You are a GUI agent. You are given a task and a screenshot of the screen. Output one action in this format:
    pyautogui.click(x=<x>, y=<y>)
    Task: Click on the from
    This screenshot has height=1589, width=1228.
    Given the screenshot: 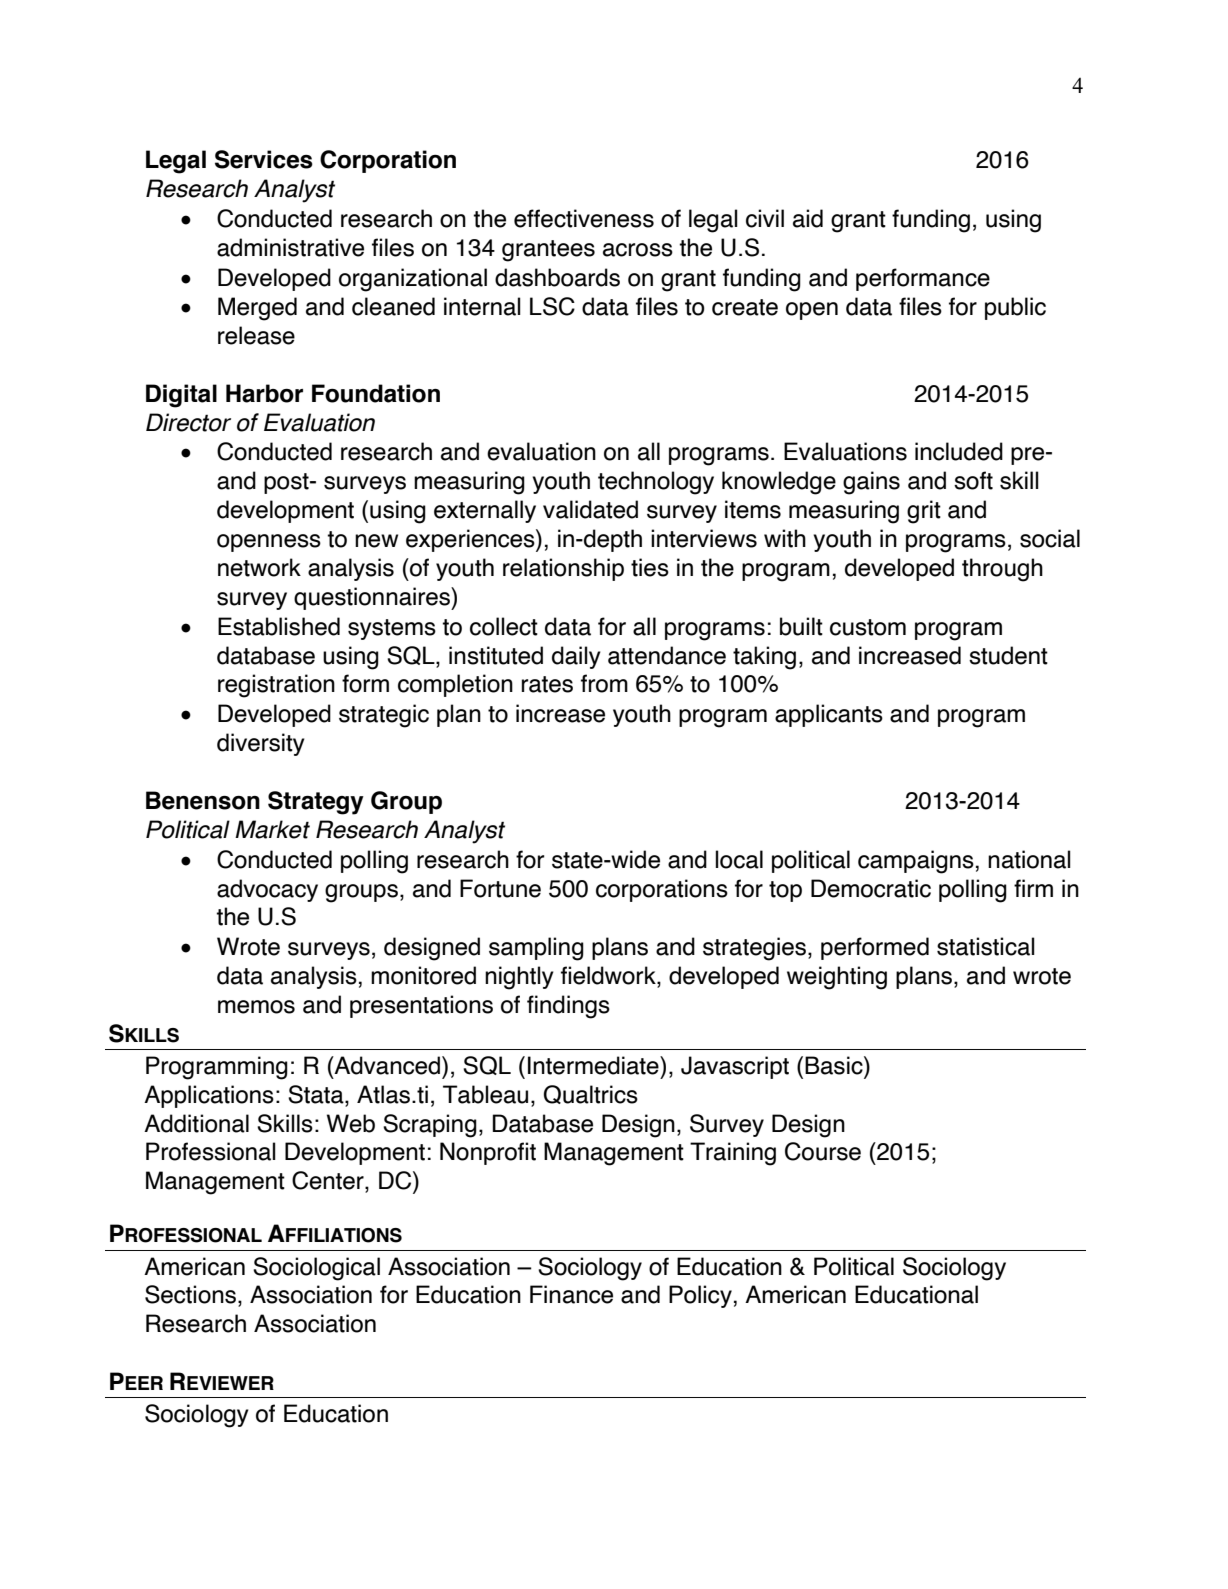 What is the action you would take?
    pyautogui.click(x=604, y=683)
